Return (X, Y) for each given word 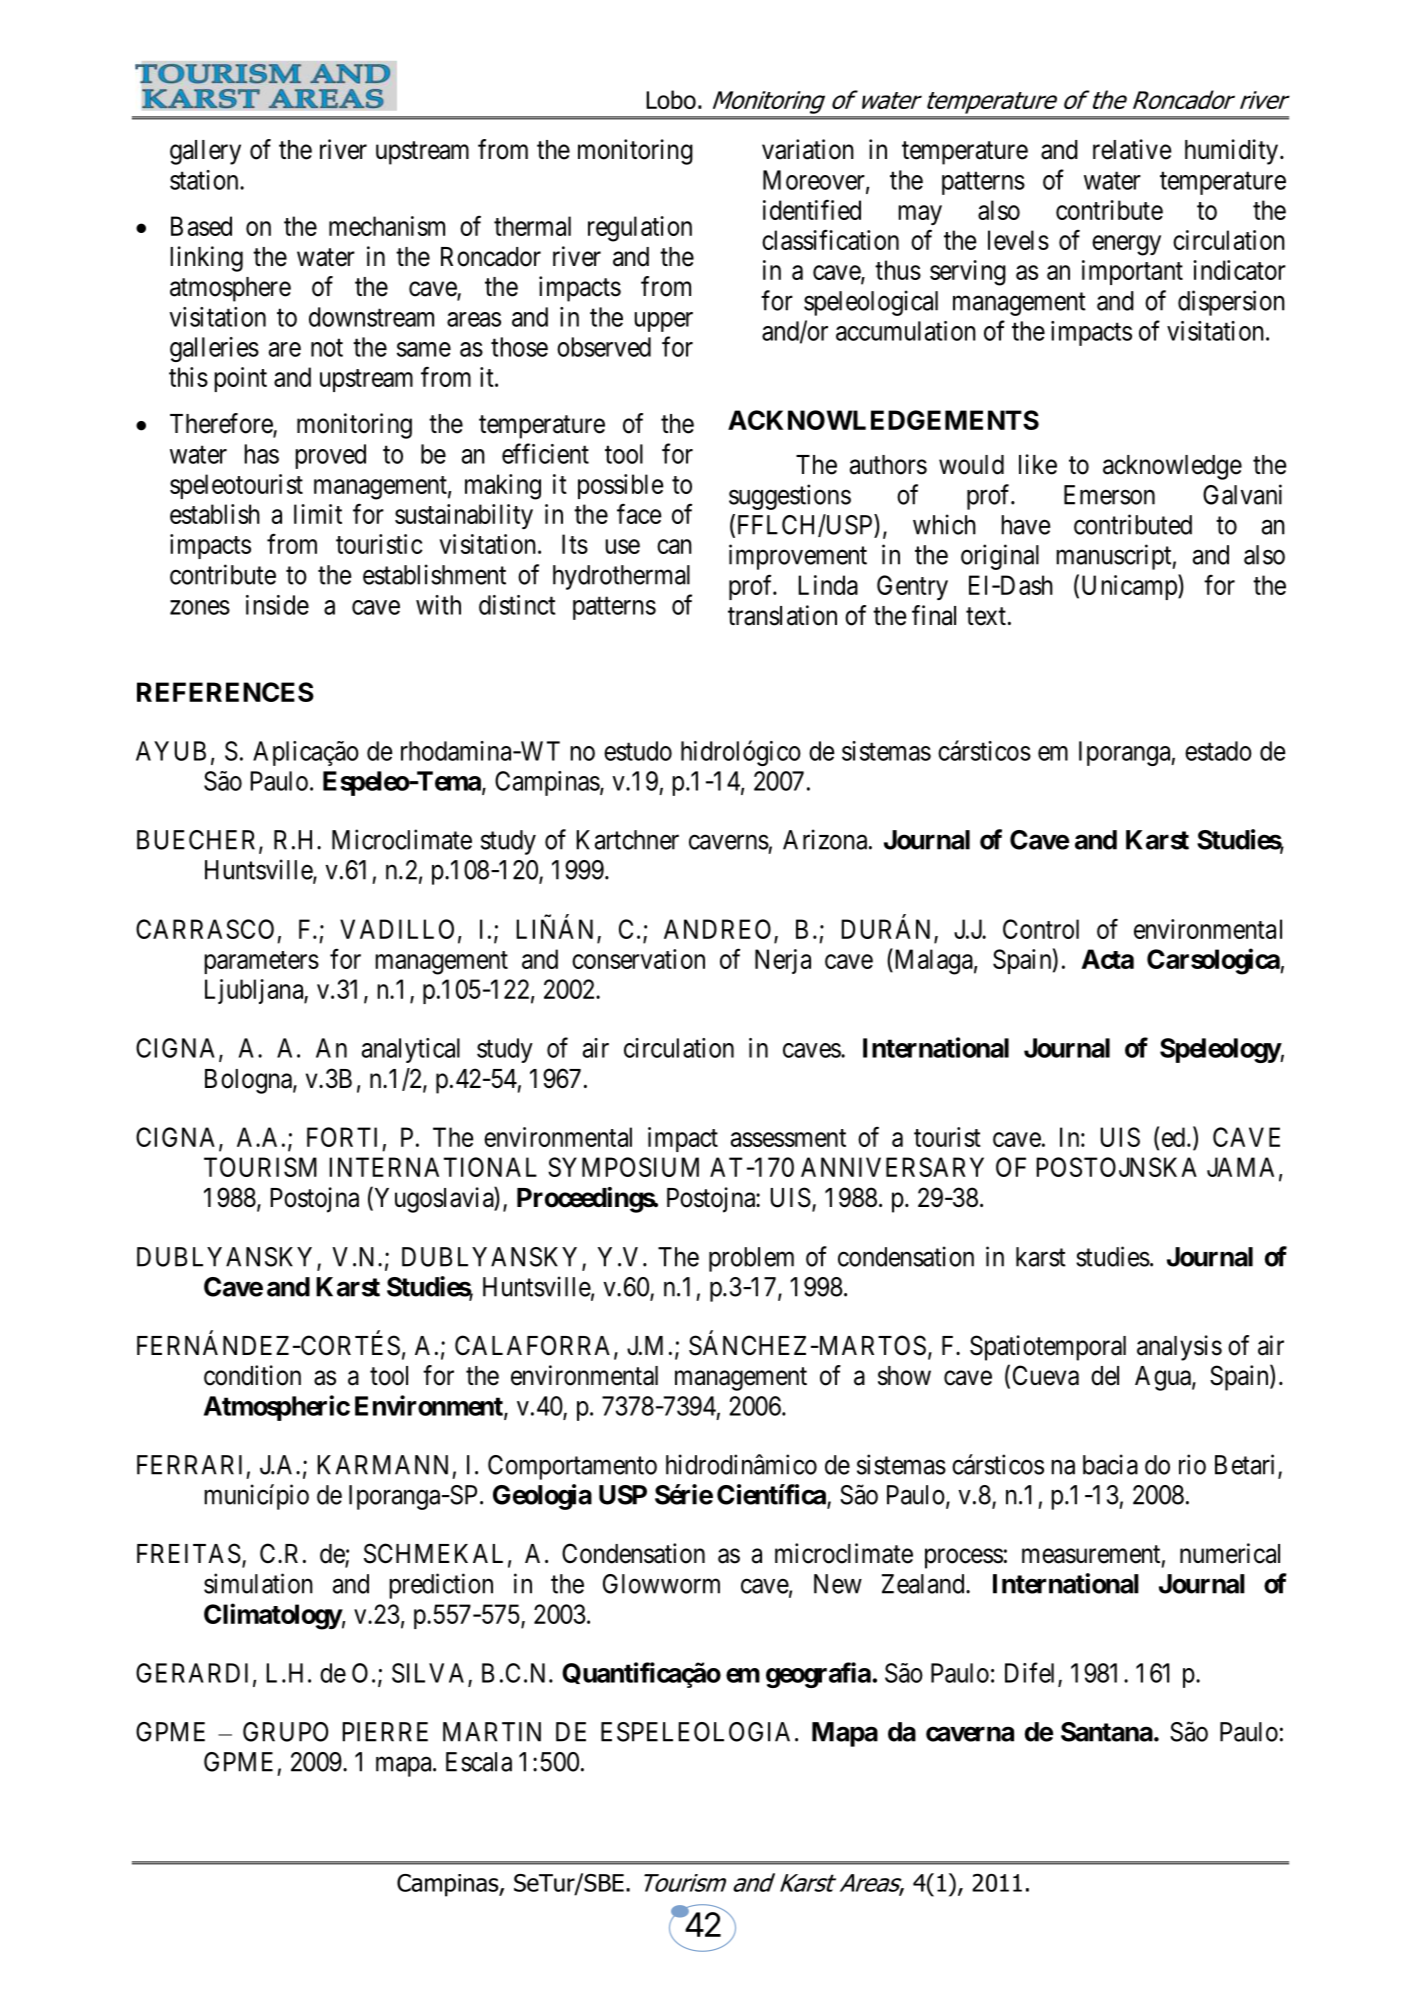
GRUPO (285, 1732)
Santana (1107, 1732)
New (838, 1584)
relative (1132, 149)
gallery (205, 152)
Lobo (671, 99)
